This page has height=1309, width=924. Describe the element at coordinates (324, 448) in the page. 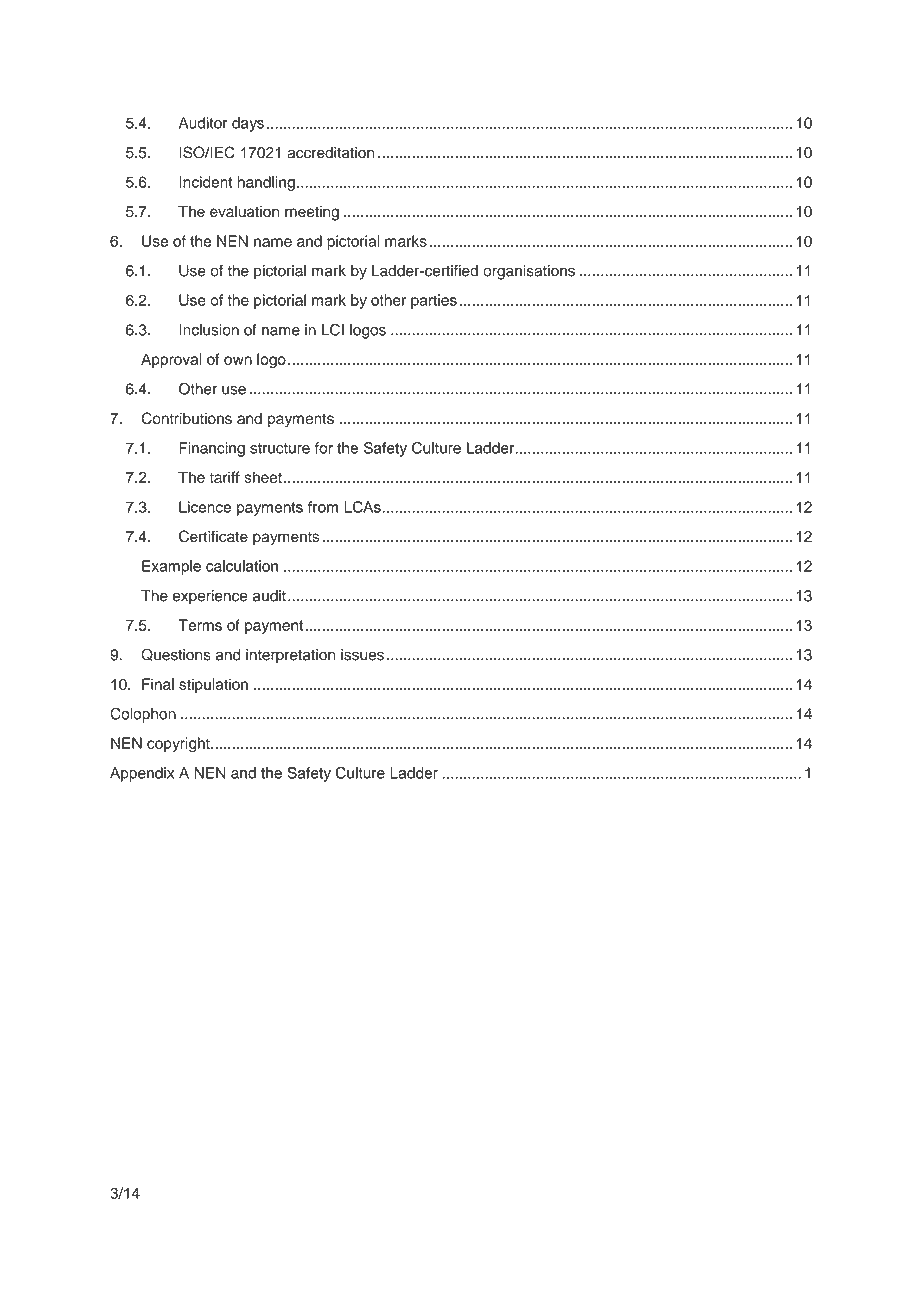

I see `for` at that location.
